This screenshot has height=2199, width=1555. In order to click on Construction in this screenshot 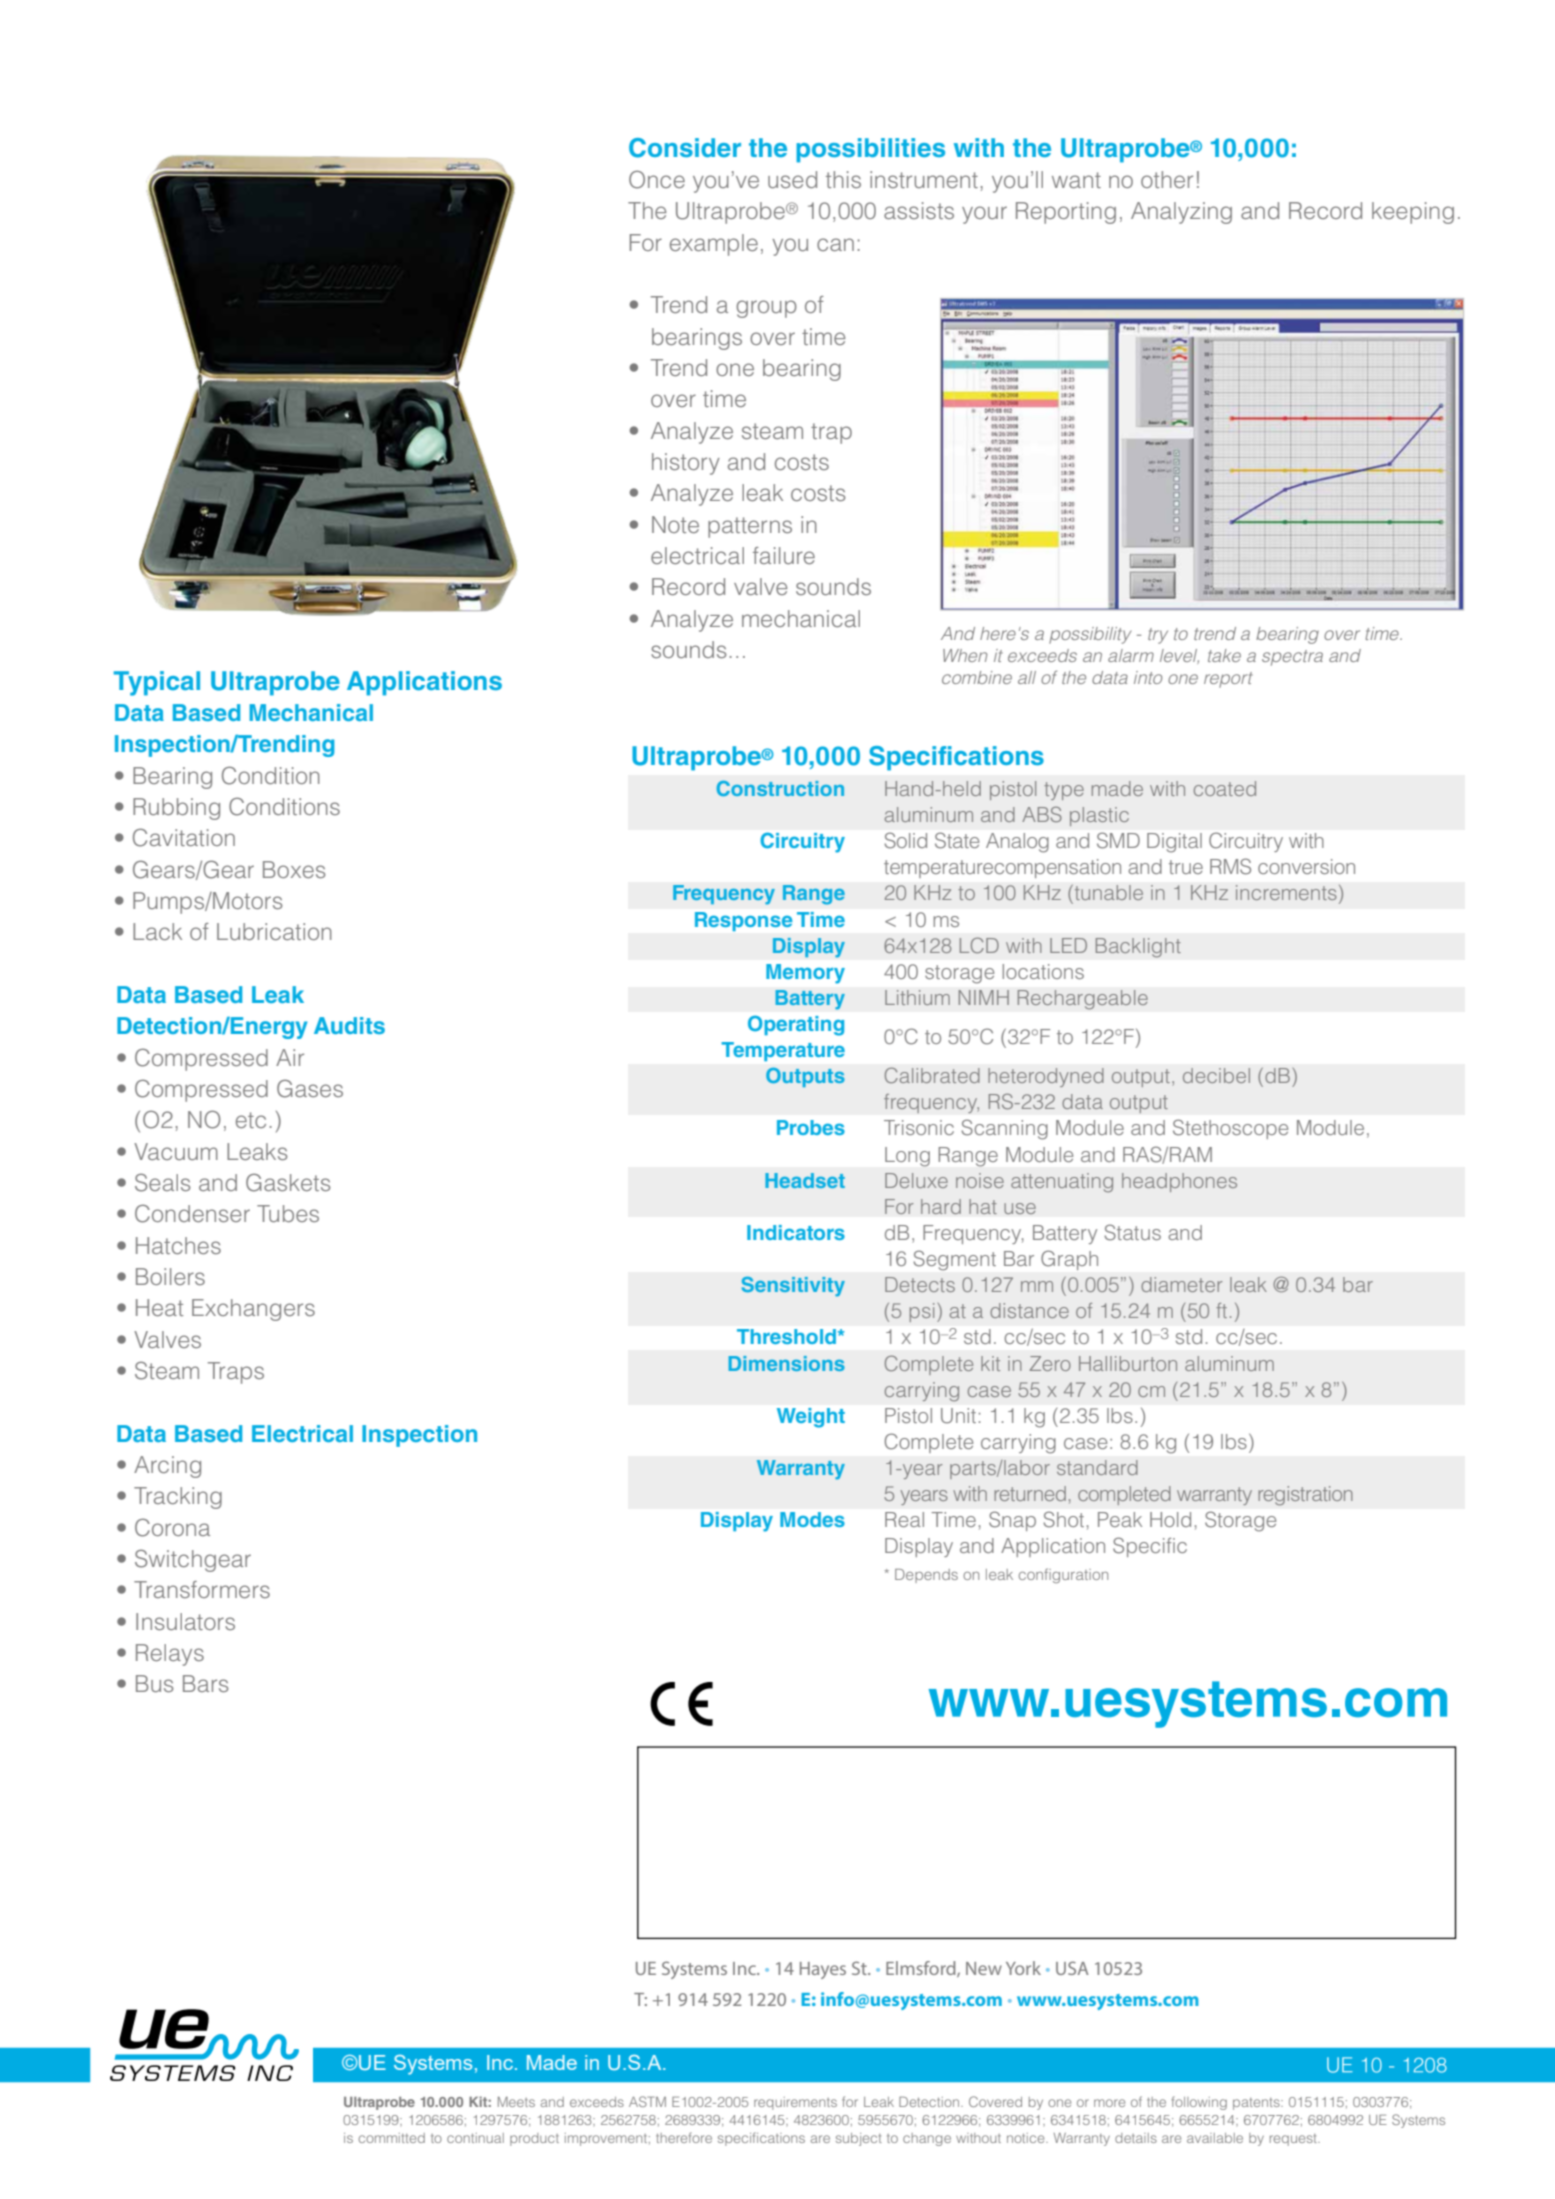, I will do `click(780, 788)`.
